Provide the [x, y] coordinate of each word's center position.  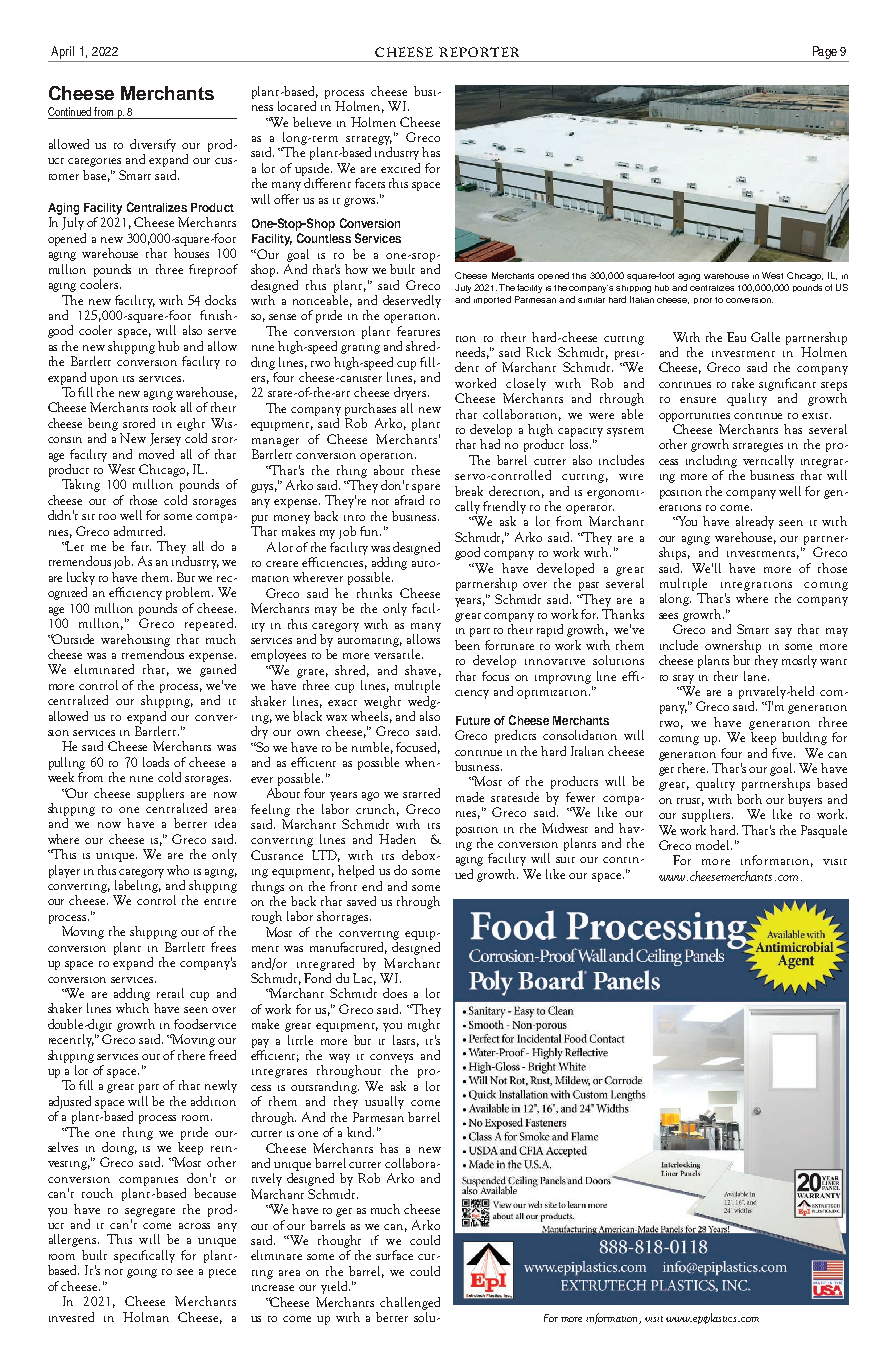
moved [156, 454]
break [469, 491]
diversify [153, 145]
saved [361, 901]
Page [824, 54]
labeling [138, 885]
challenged [410, 1303]
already [755, 522]
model [714, 845]
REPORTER [479, 52]
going [142, 1273]
